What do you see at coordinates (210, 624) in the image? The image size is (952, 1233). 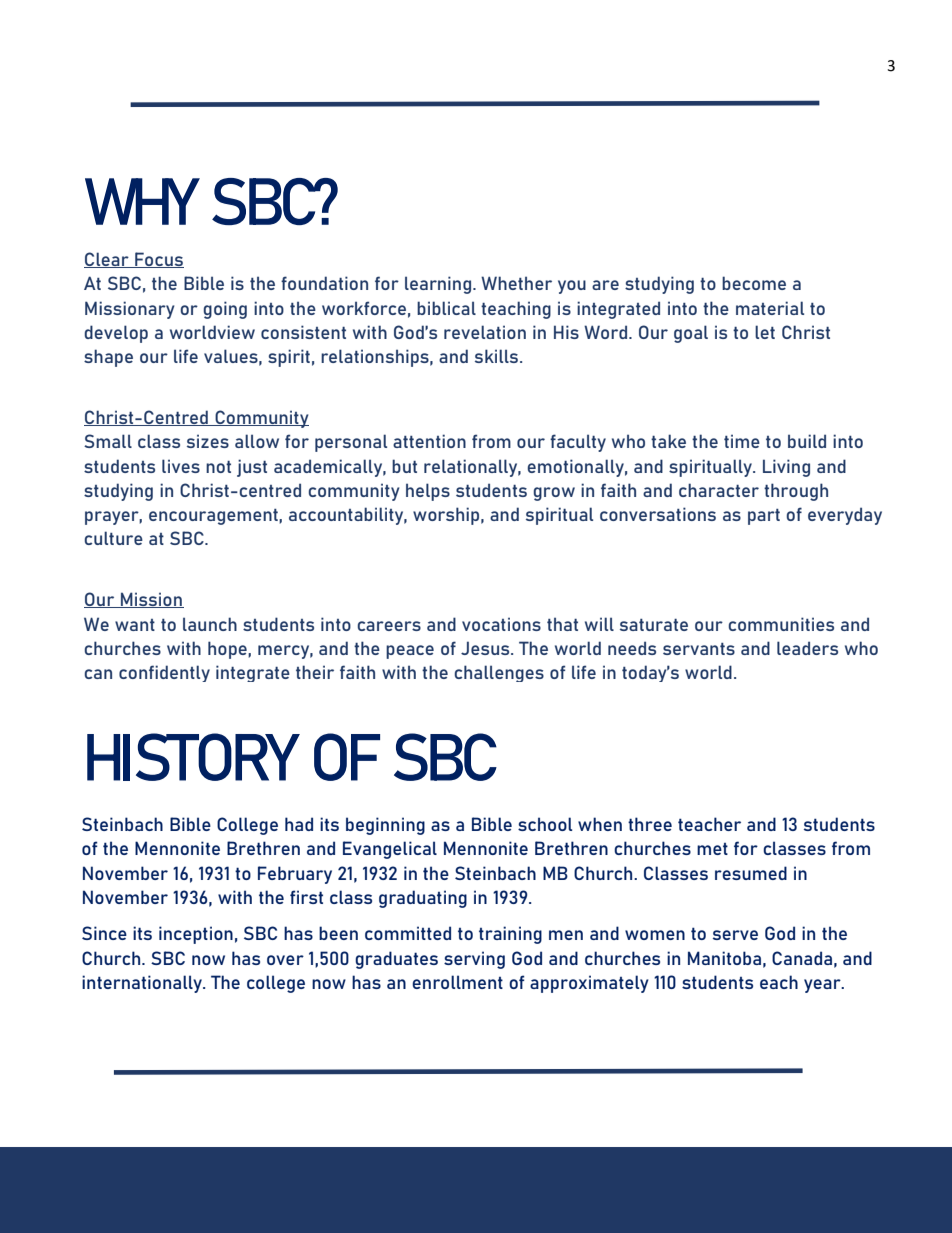 I see `launch` at bounding box center [210, 624].
